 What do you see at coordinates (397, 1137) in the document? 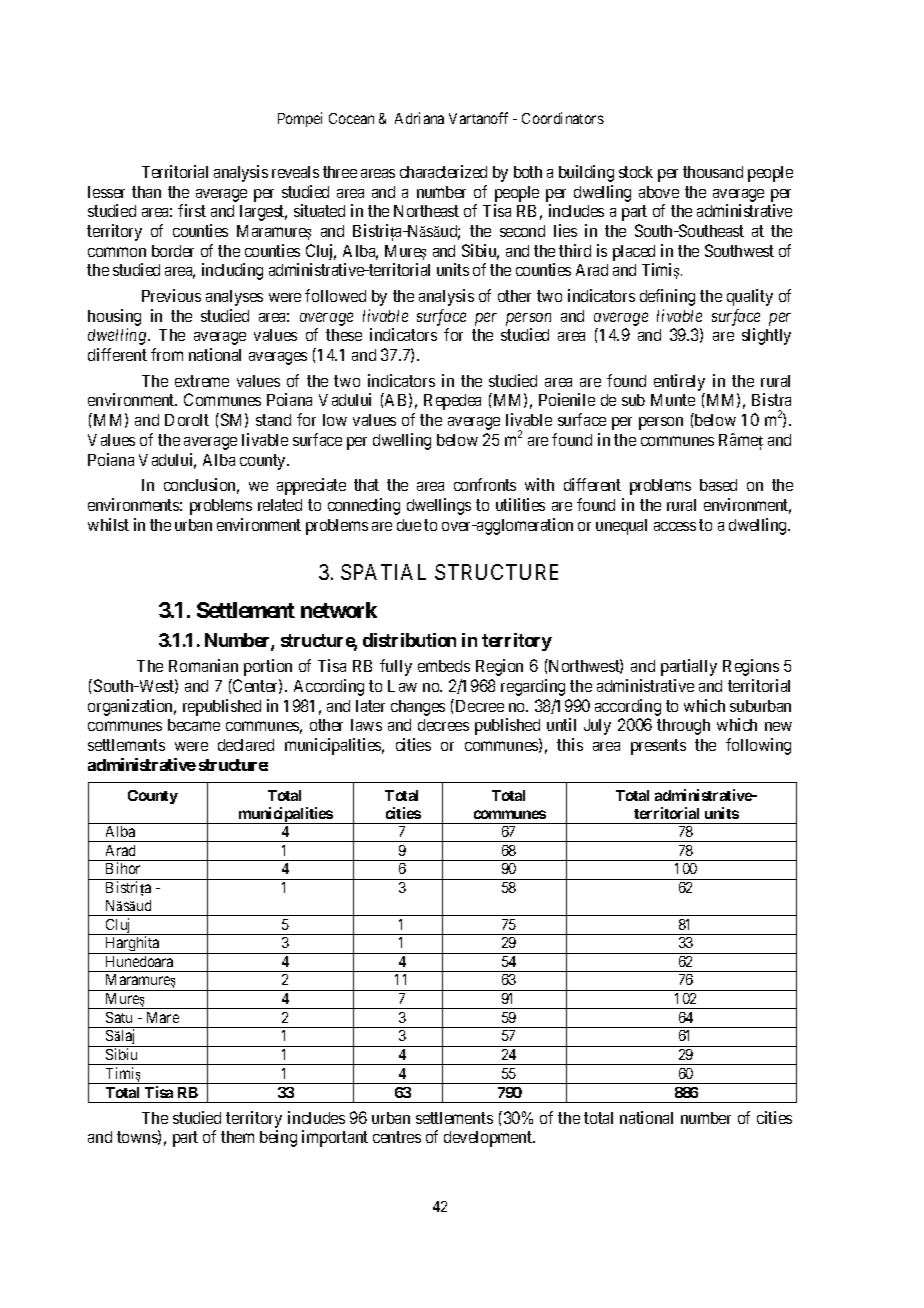
I see `centres` at bounding box center [397, 1137].
